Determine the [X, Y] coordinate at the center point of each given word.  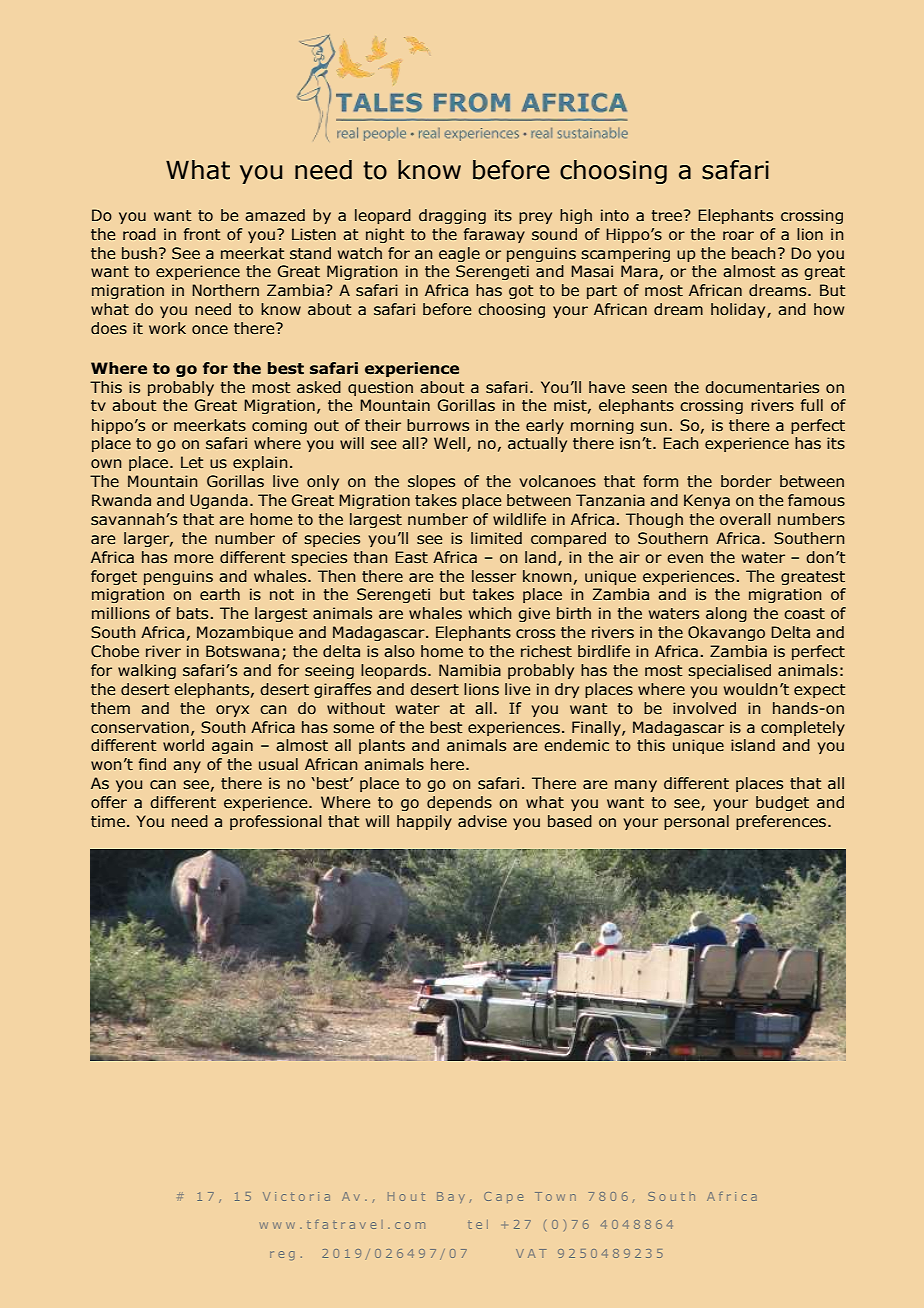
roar [738, 236]
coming [279, 426]
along [726, 614]
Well [449, 443]
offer [109, 802]
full [812, 405]
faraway [494, 235]
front [202, 234]
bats [192, 613]
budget [782, 803]
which [490, 613]
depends [459, 803]
